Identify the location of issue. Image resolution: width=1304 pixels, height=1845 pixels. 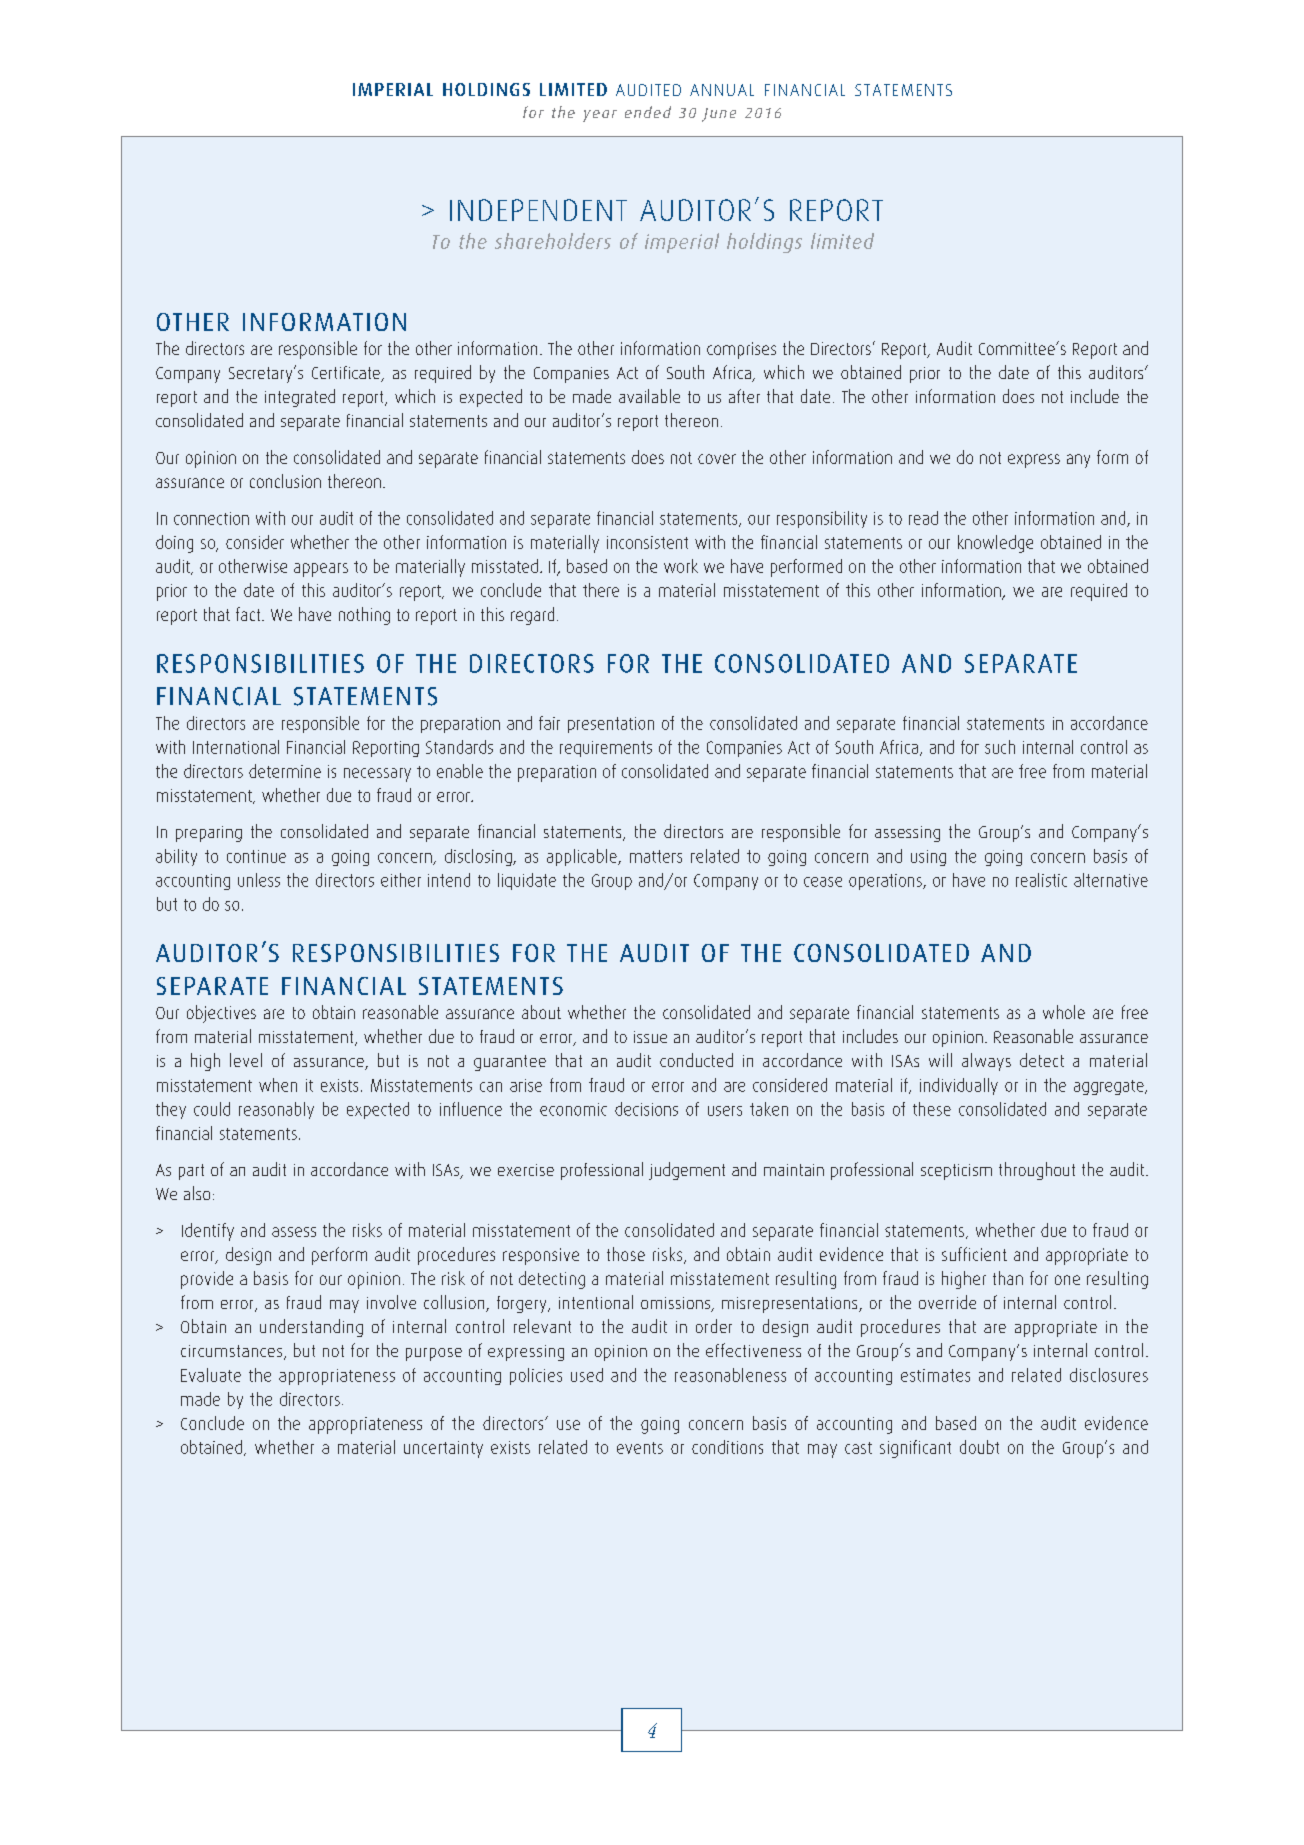
(650, 1037).
